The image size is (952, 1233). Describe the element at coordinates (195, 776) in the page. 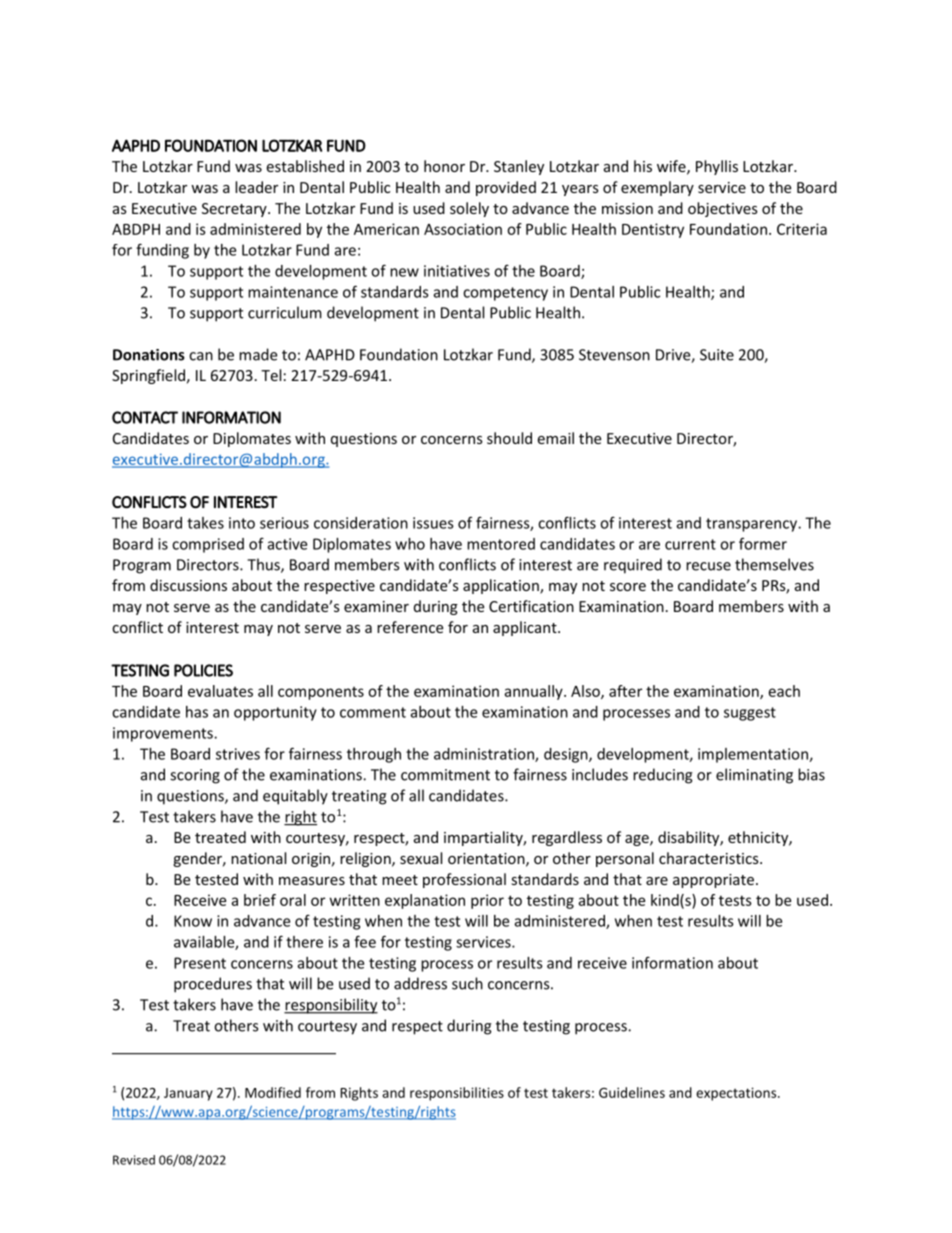

I see `scoring` at that location.
